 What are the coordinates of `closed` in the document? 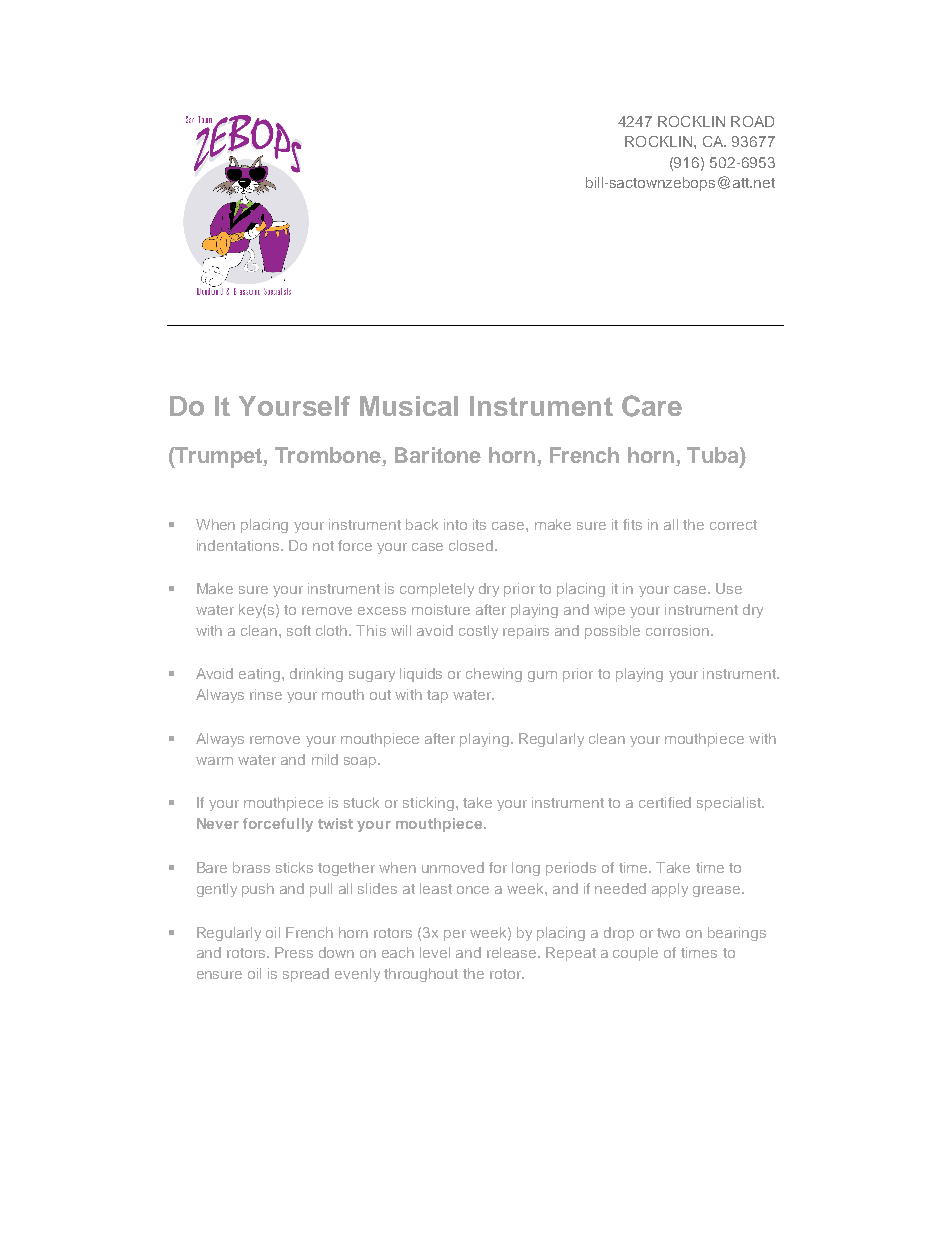 It's located at (472, 545).
